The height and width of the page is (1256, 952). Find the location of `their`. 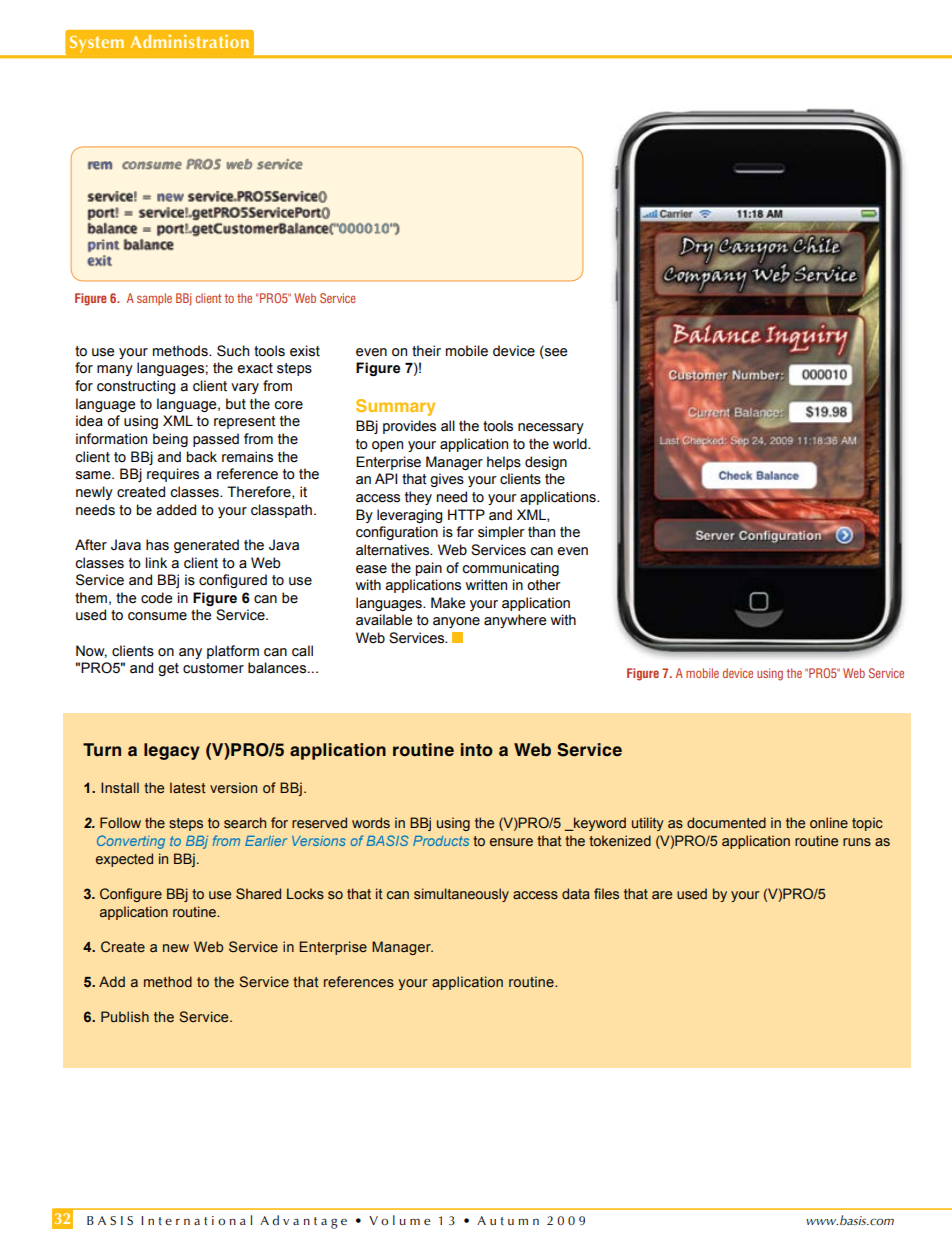

their is located at coordinates (426, 351).
